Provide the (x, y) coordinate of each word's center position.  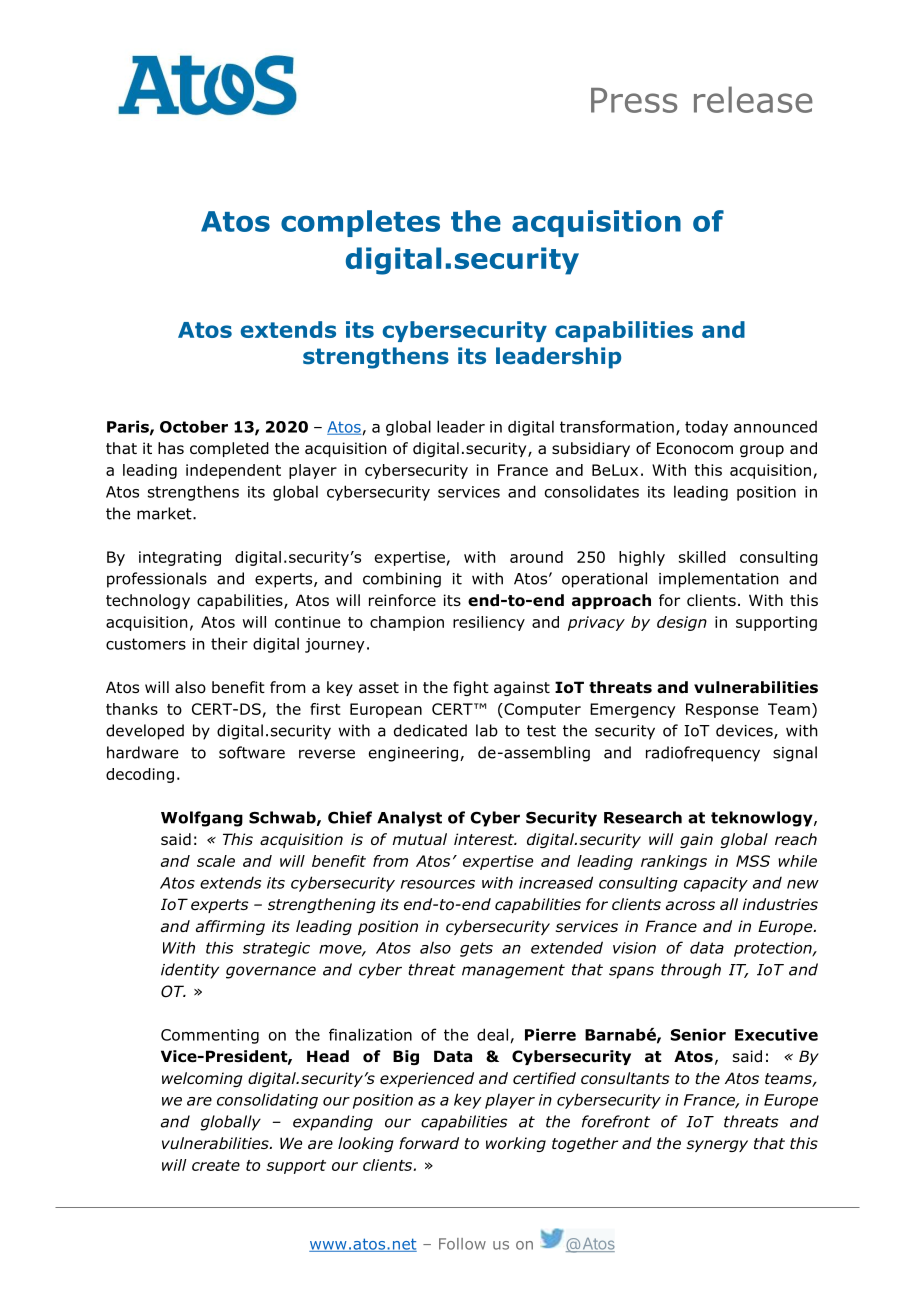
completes (360, 223)
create (216, 1165)
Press (634, 100)
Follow (462, 1244)
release (753, 99)
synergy (717, 1146)
